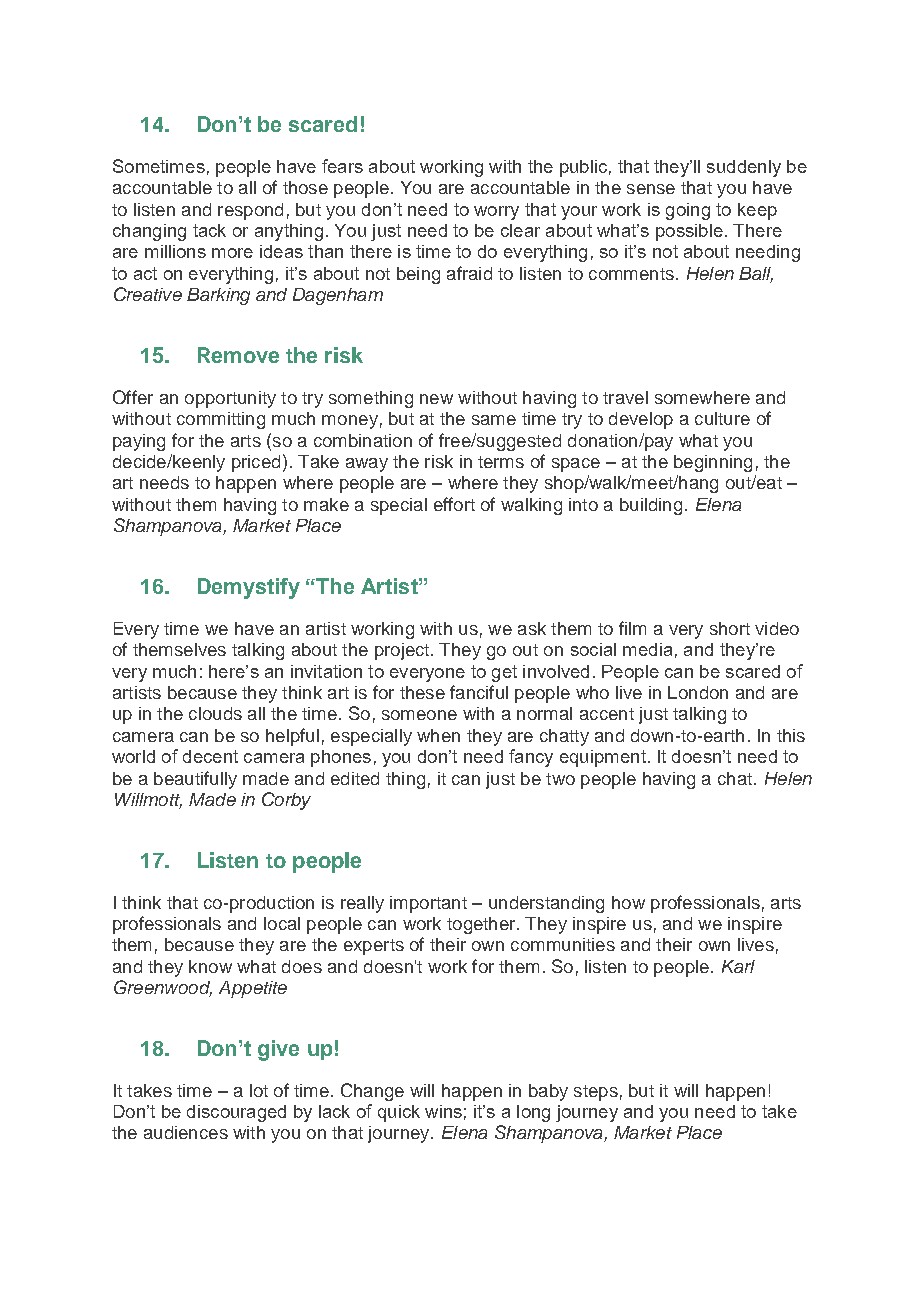  What do you see at coordinates (250, 211) in the screenshot?
I see `respond` at bounding box center [250, 211].
